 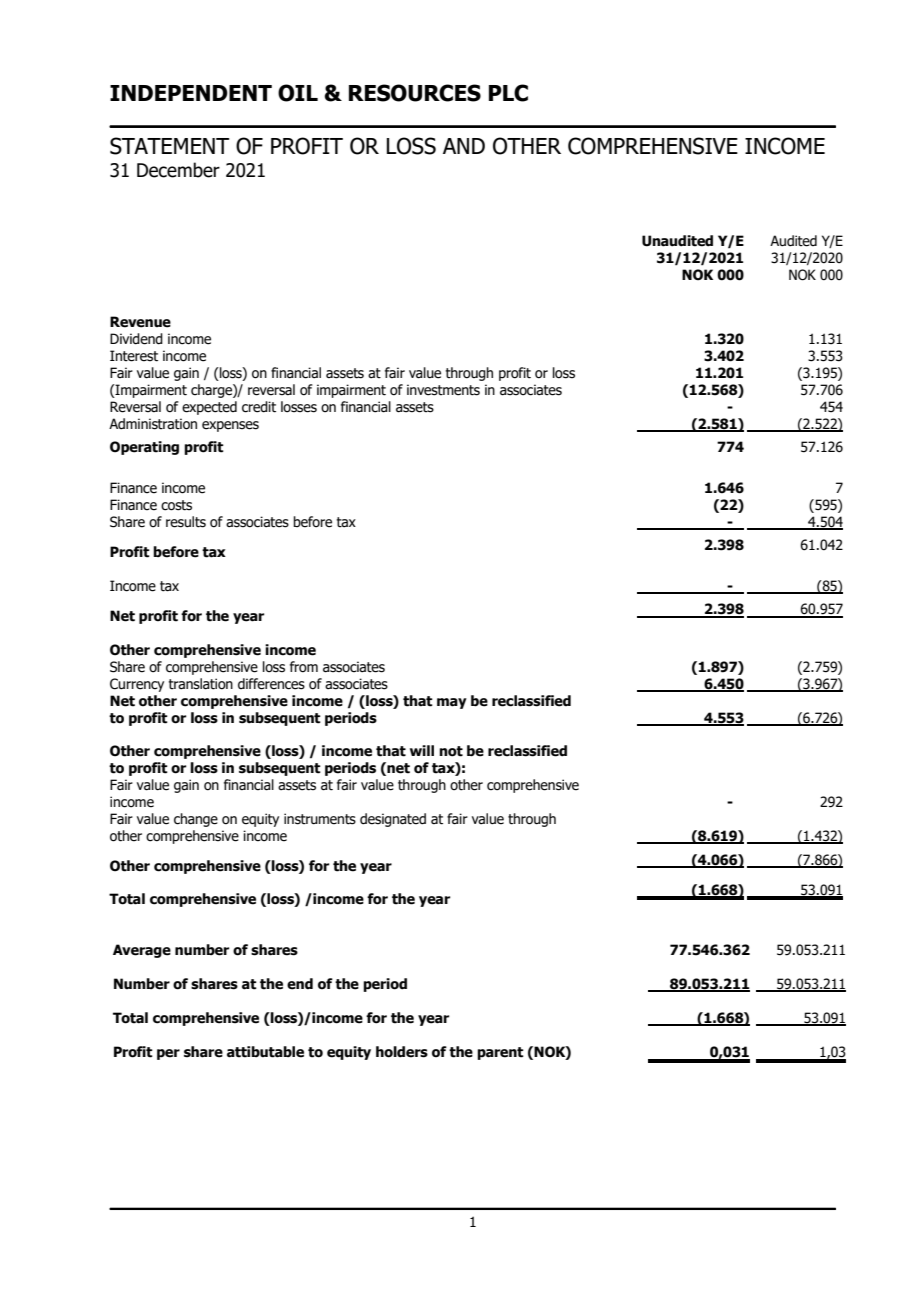 What do you see at coordinates (298, 93) in the screenshot?
I see `OIL` at bounding box center [298, 93].
